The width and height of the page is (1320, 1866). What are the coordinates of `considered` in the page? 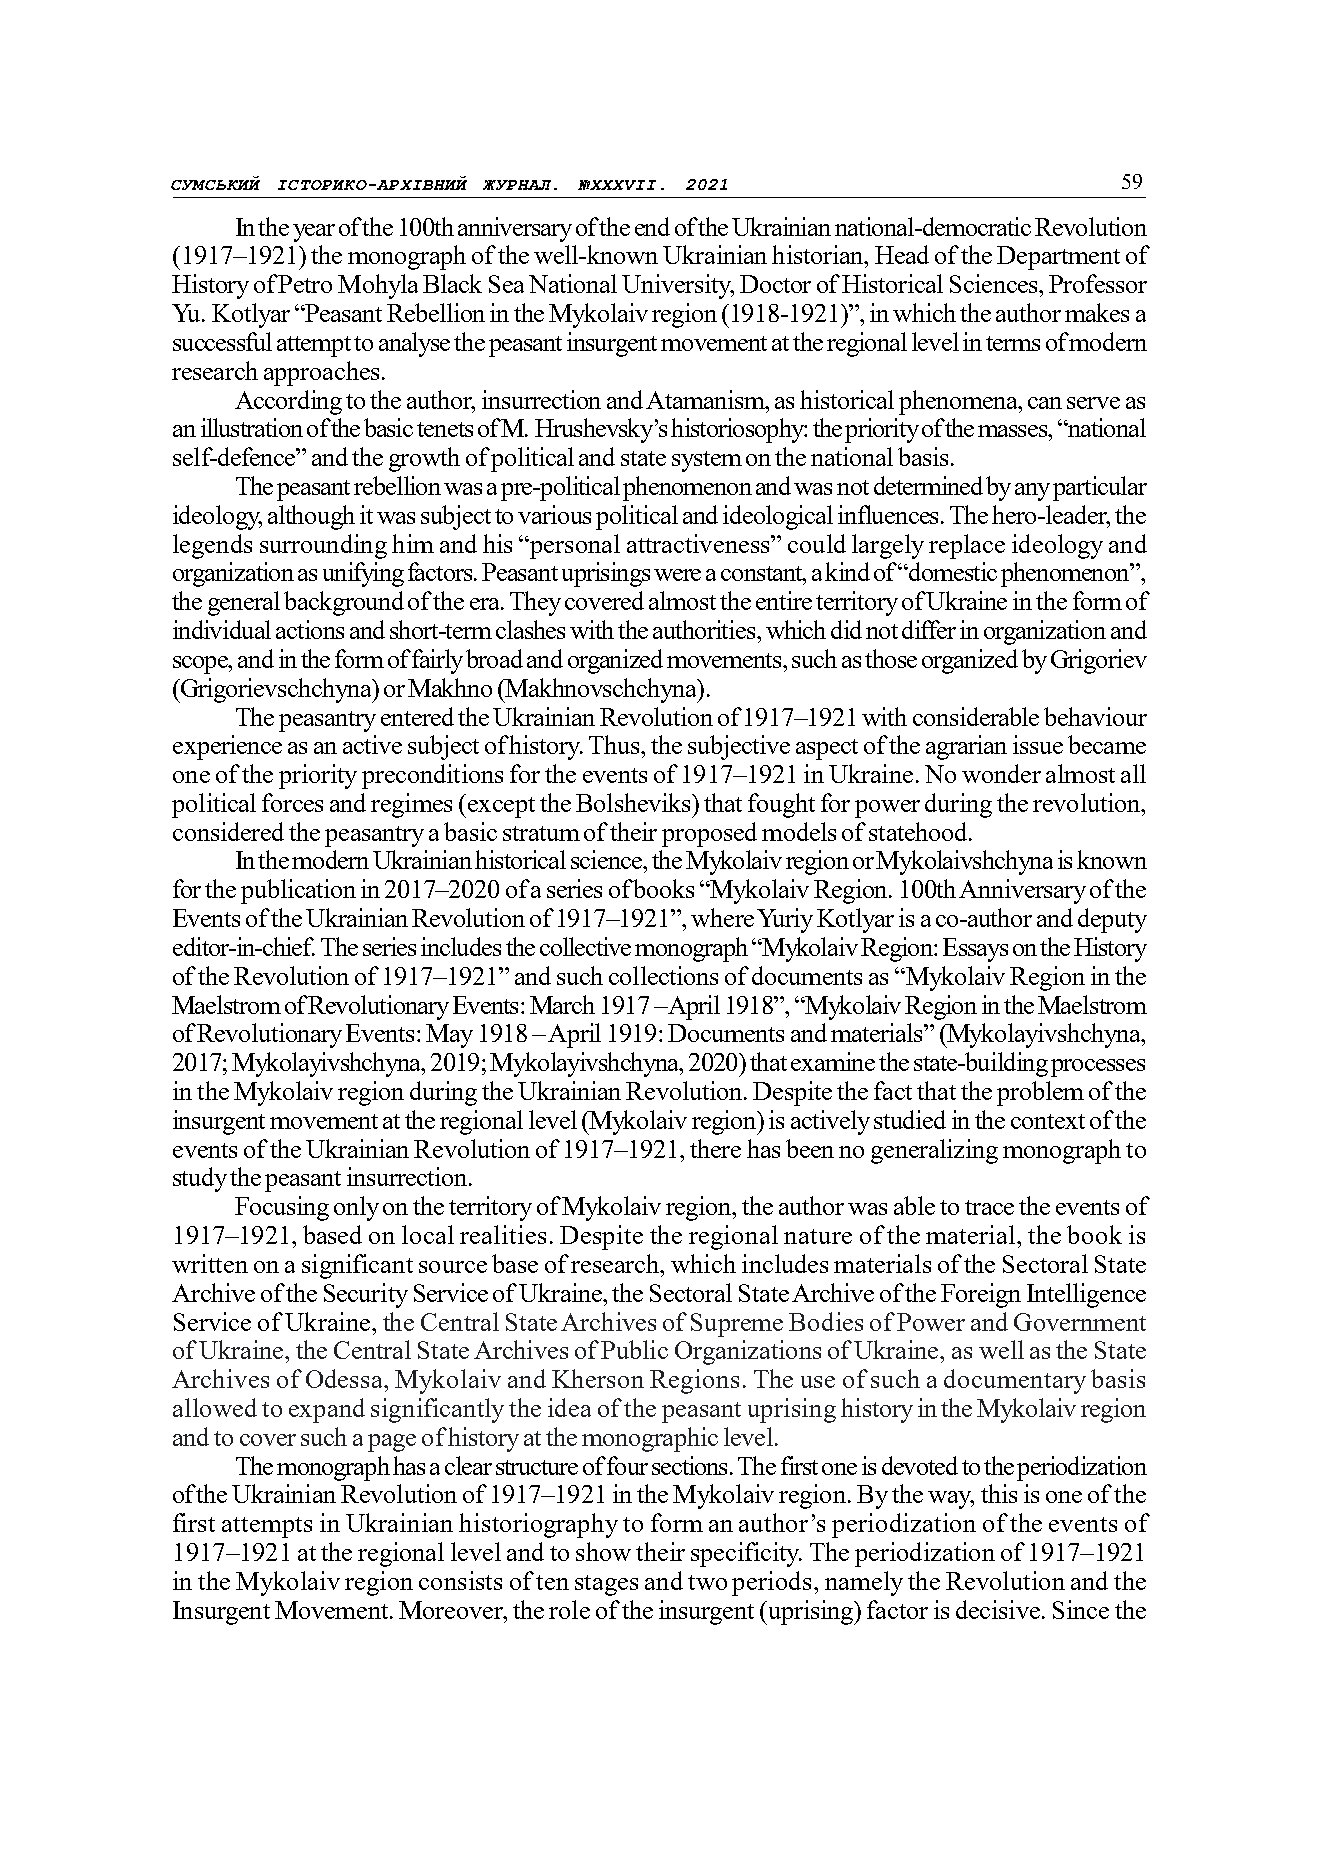 It's located at (228, 831).
